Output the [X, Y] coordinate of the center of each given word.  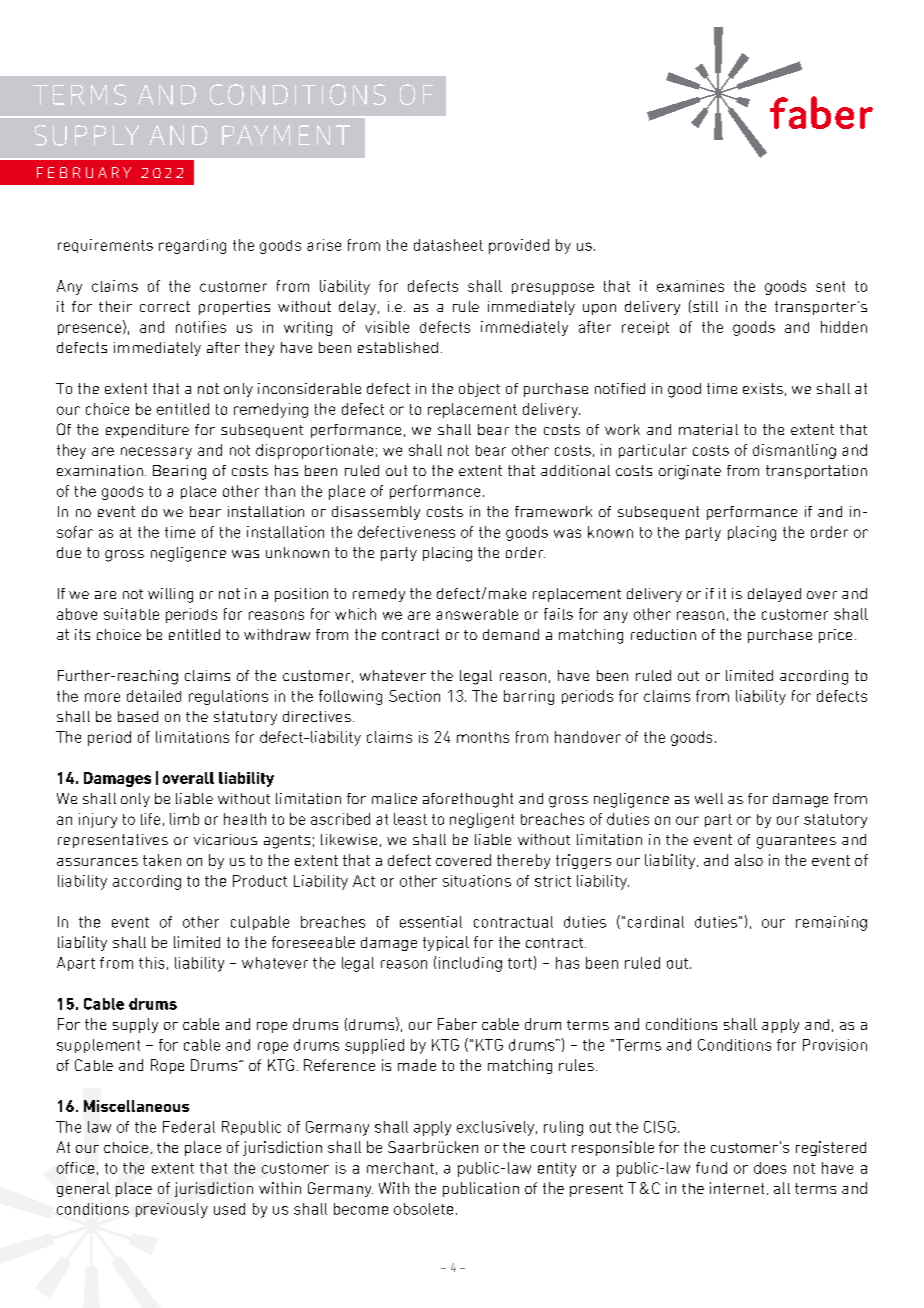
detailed [154, 696]
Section [414, 696]
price [835, 636]
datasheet [448, 245]
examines [690, 286]
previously [172, 1210]
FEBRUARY [84, 172]
